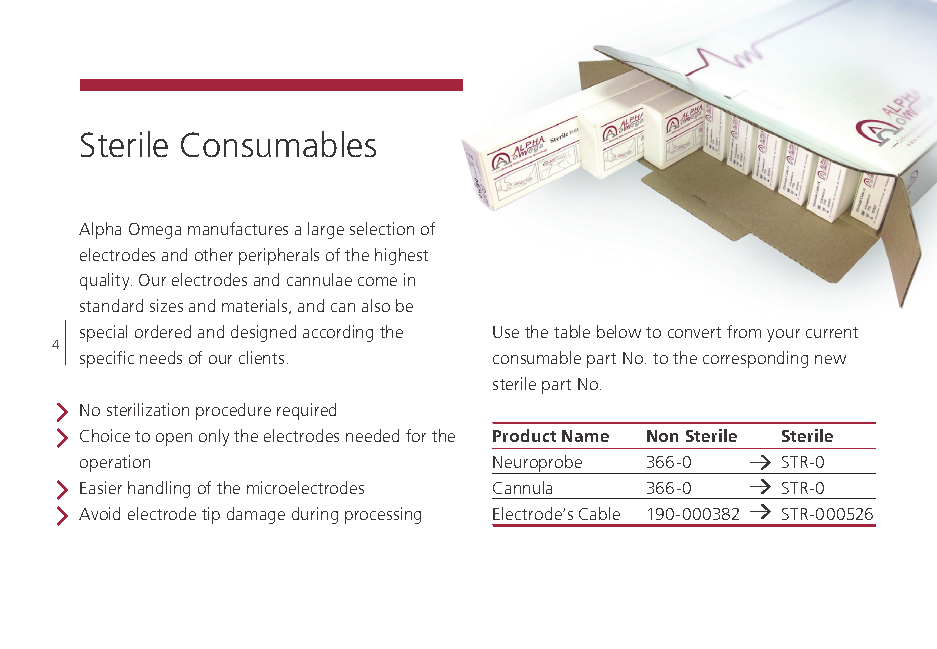 This screenshot has width=937, height=649. What do you see at coordinates (382, 228) in the screenshot?
I see `selection` at bounding box center [382, 228].
